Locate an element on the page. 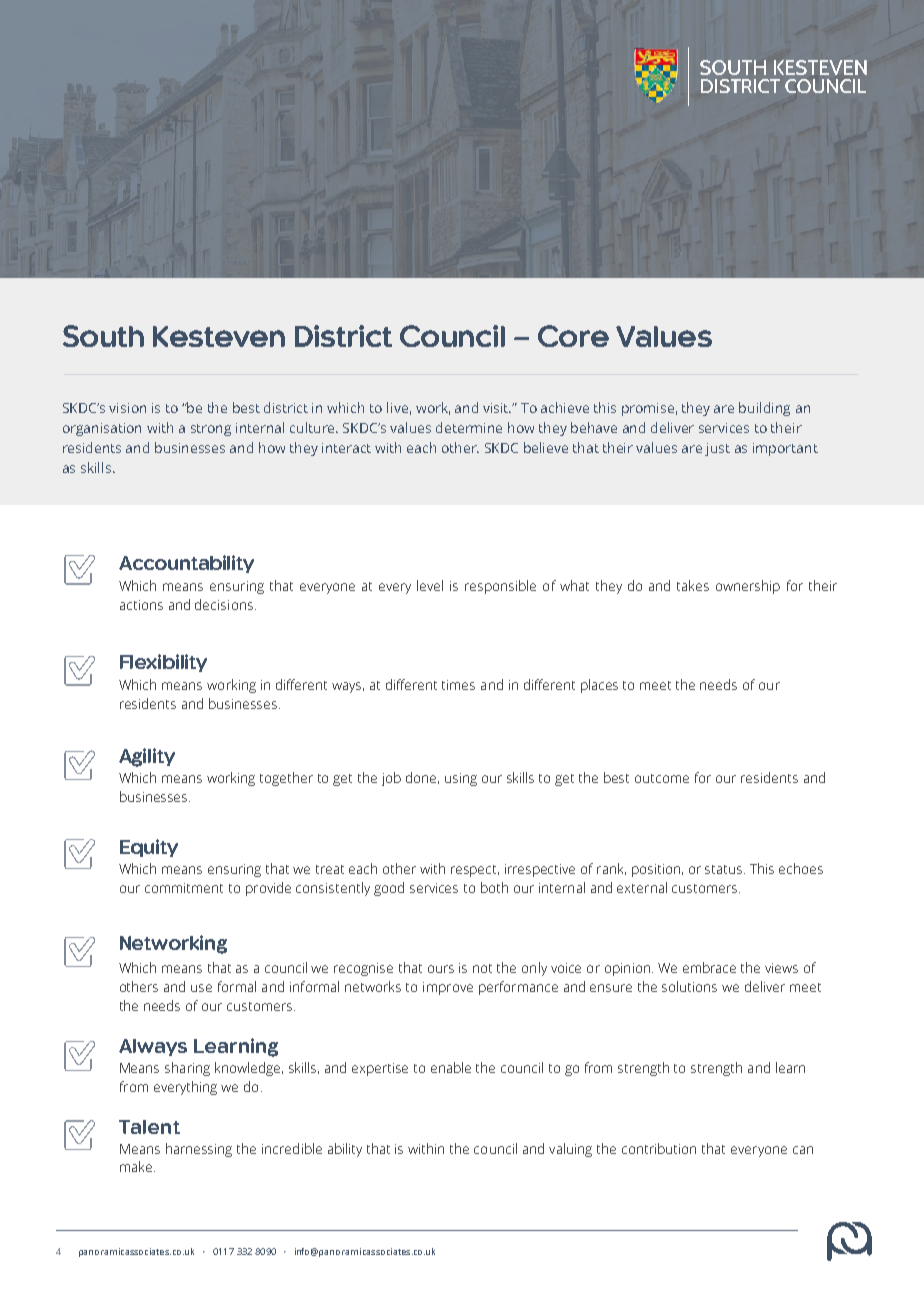 This document has width=924, height=1308. South is located at coordinates (103, 336).
